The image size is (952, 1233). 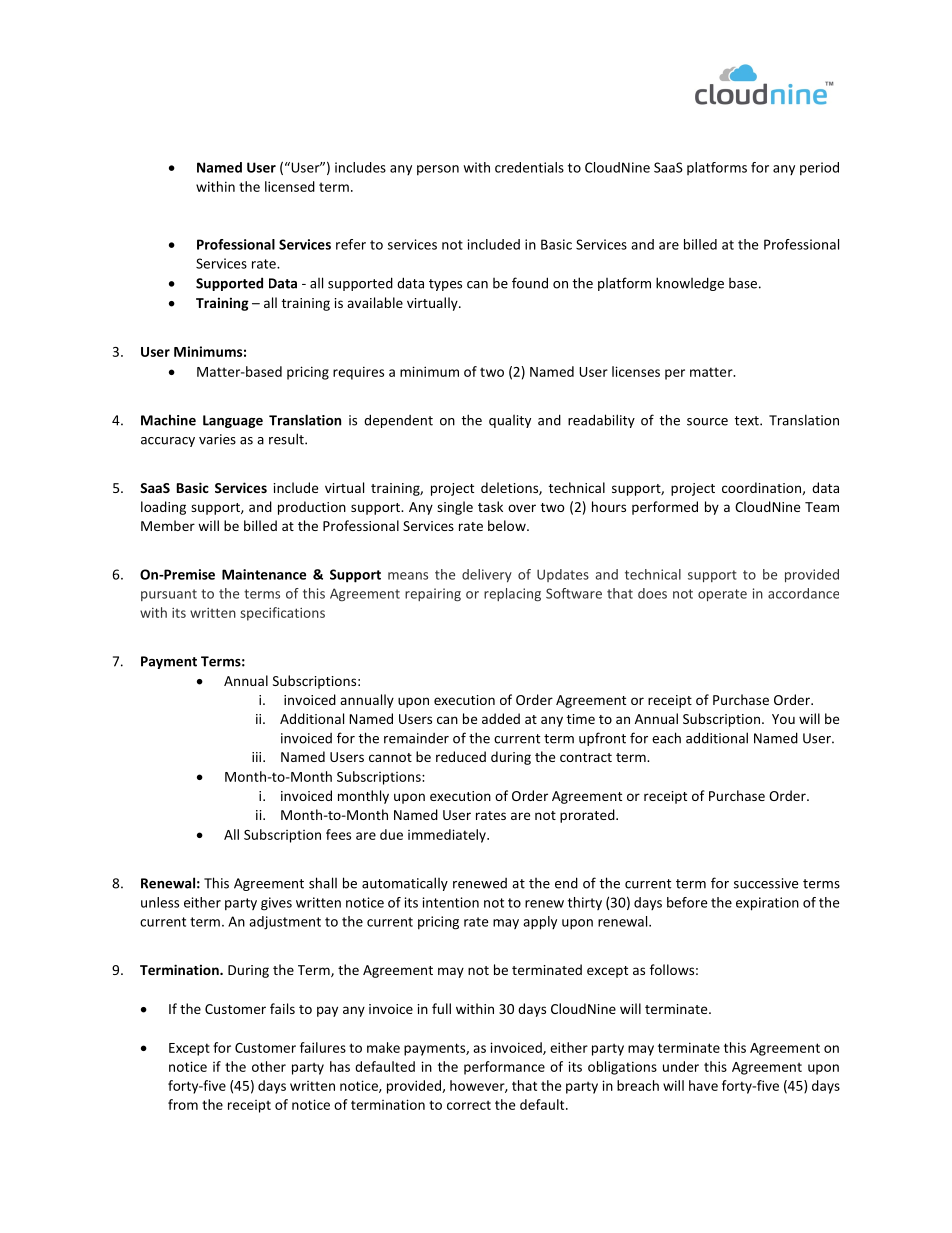 I want to click on reduced, so click(x=461, y=756).
